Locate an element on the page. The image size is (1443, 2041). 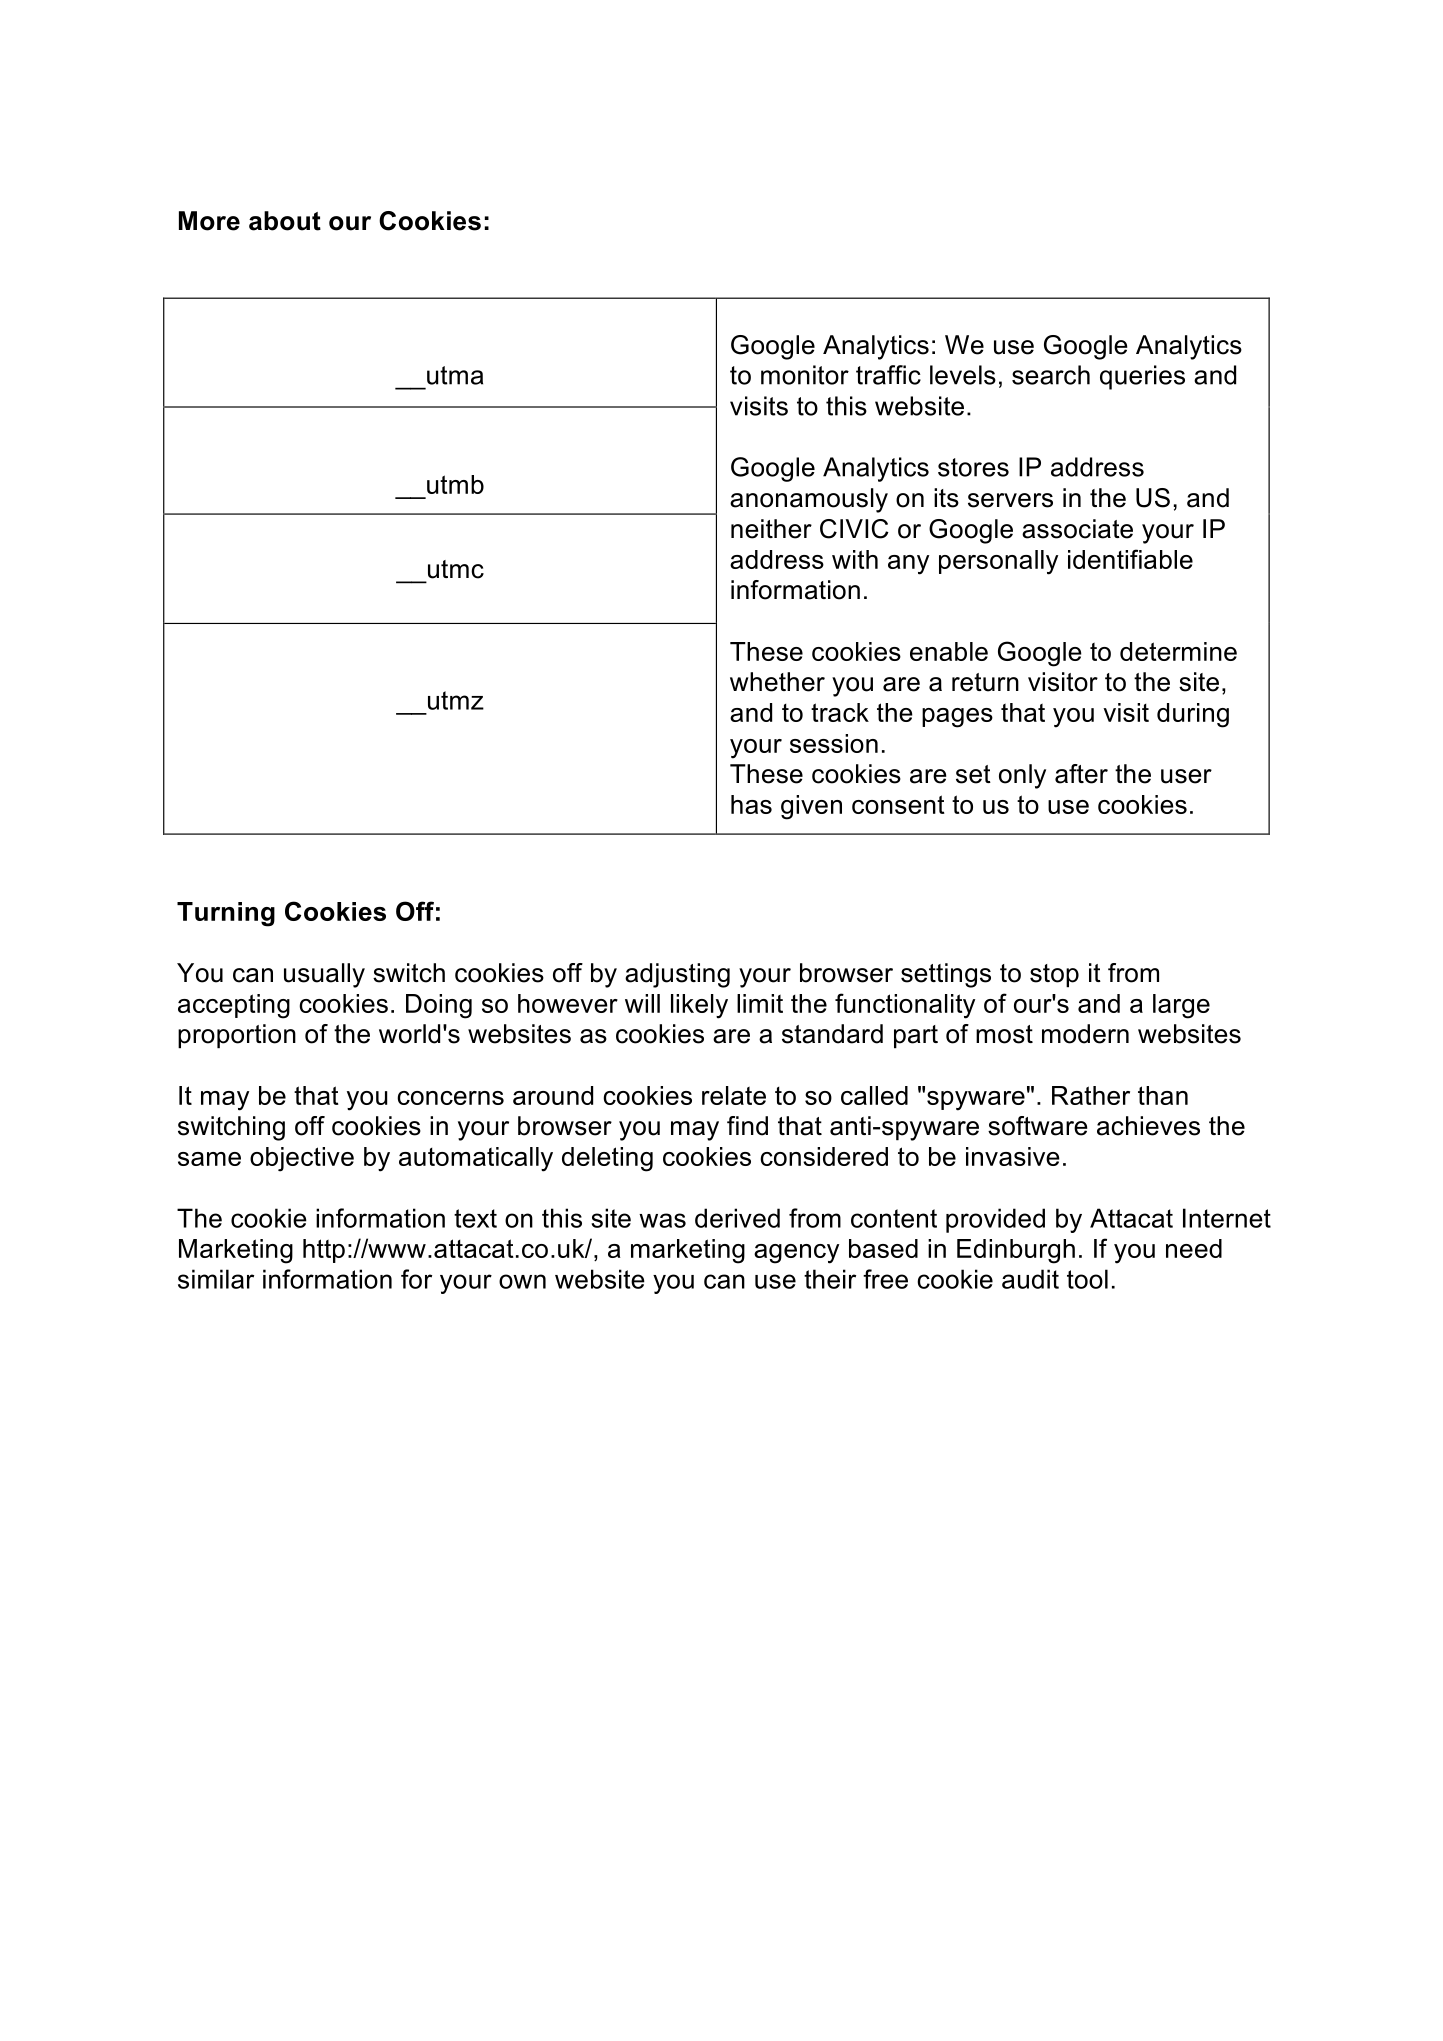
search is located at coordinates (1051, 375).
